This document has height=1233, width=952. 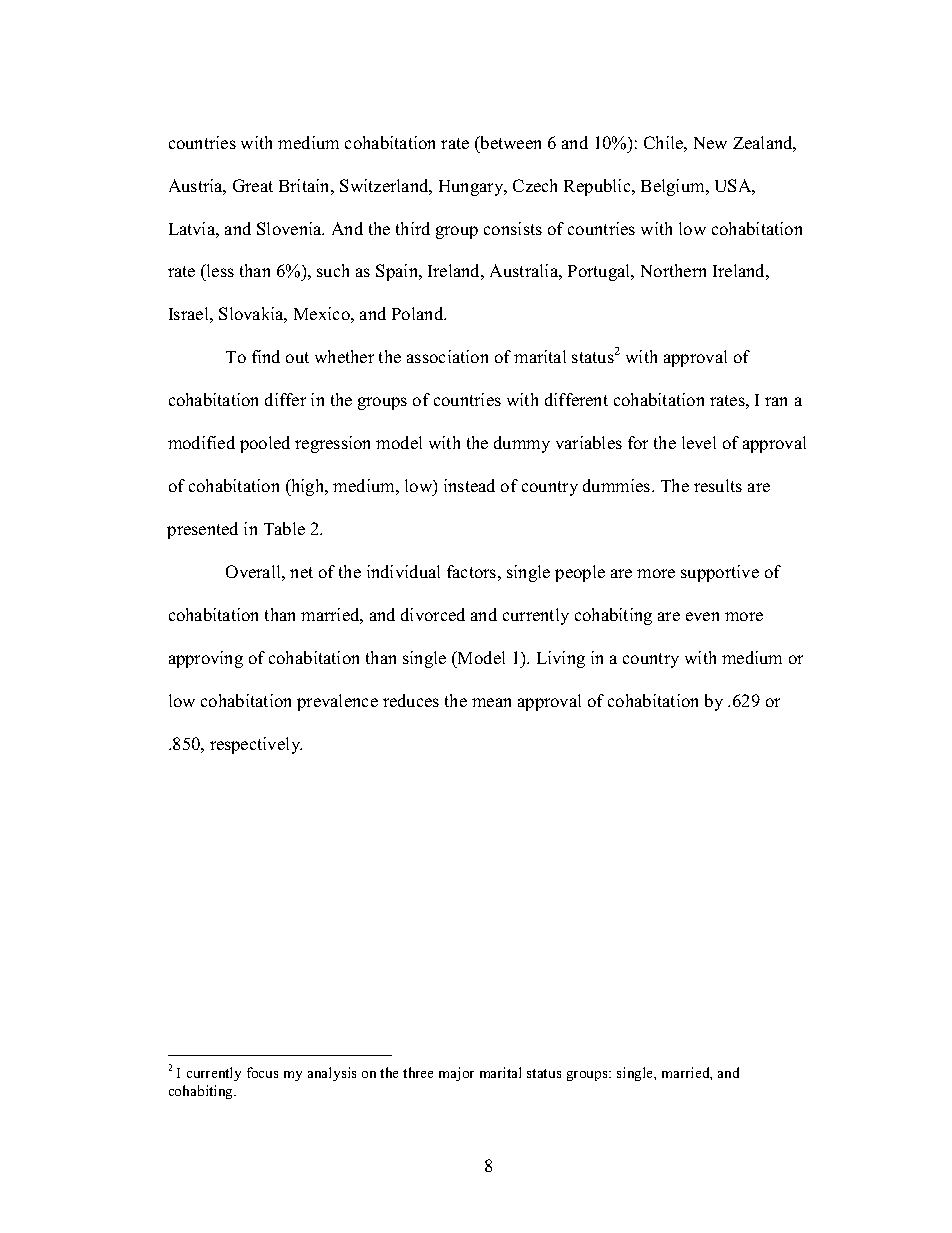 What do you see at coordinates (472, 188) in the document?
I see `Hungary` at bounding box center [472, 188].
